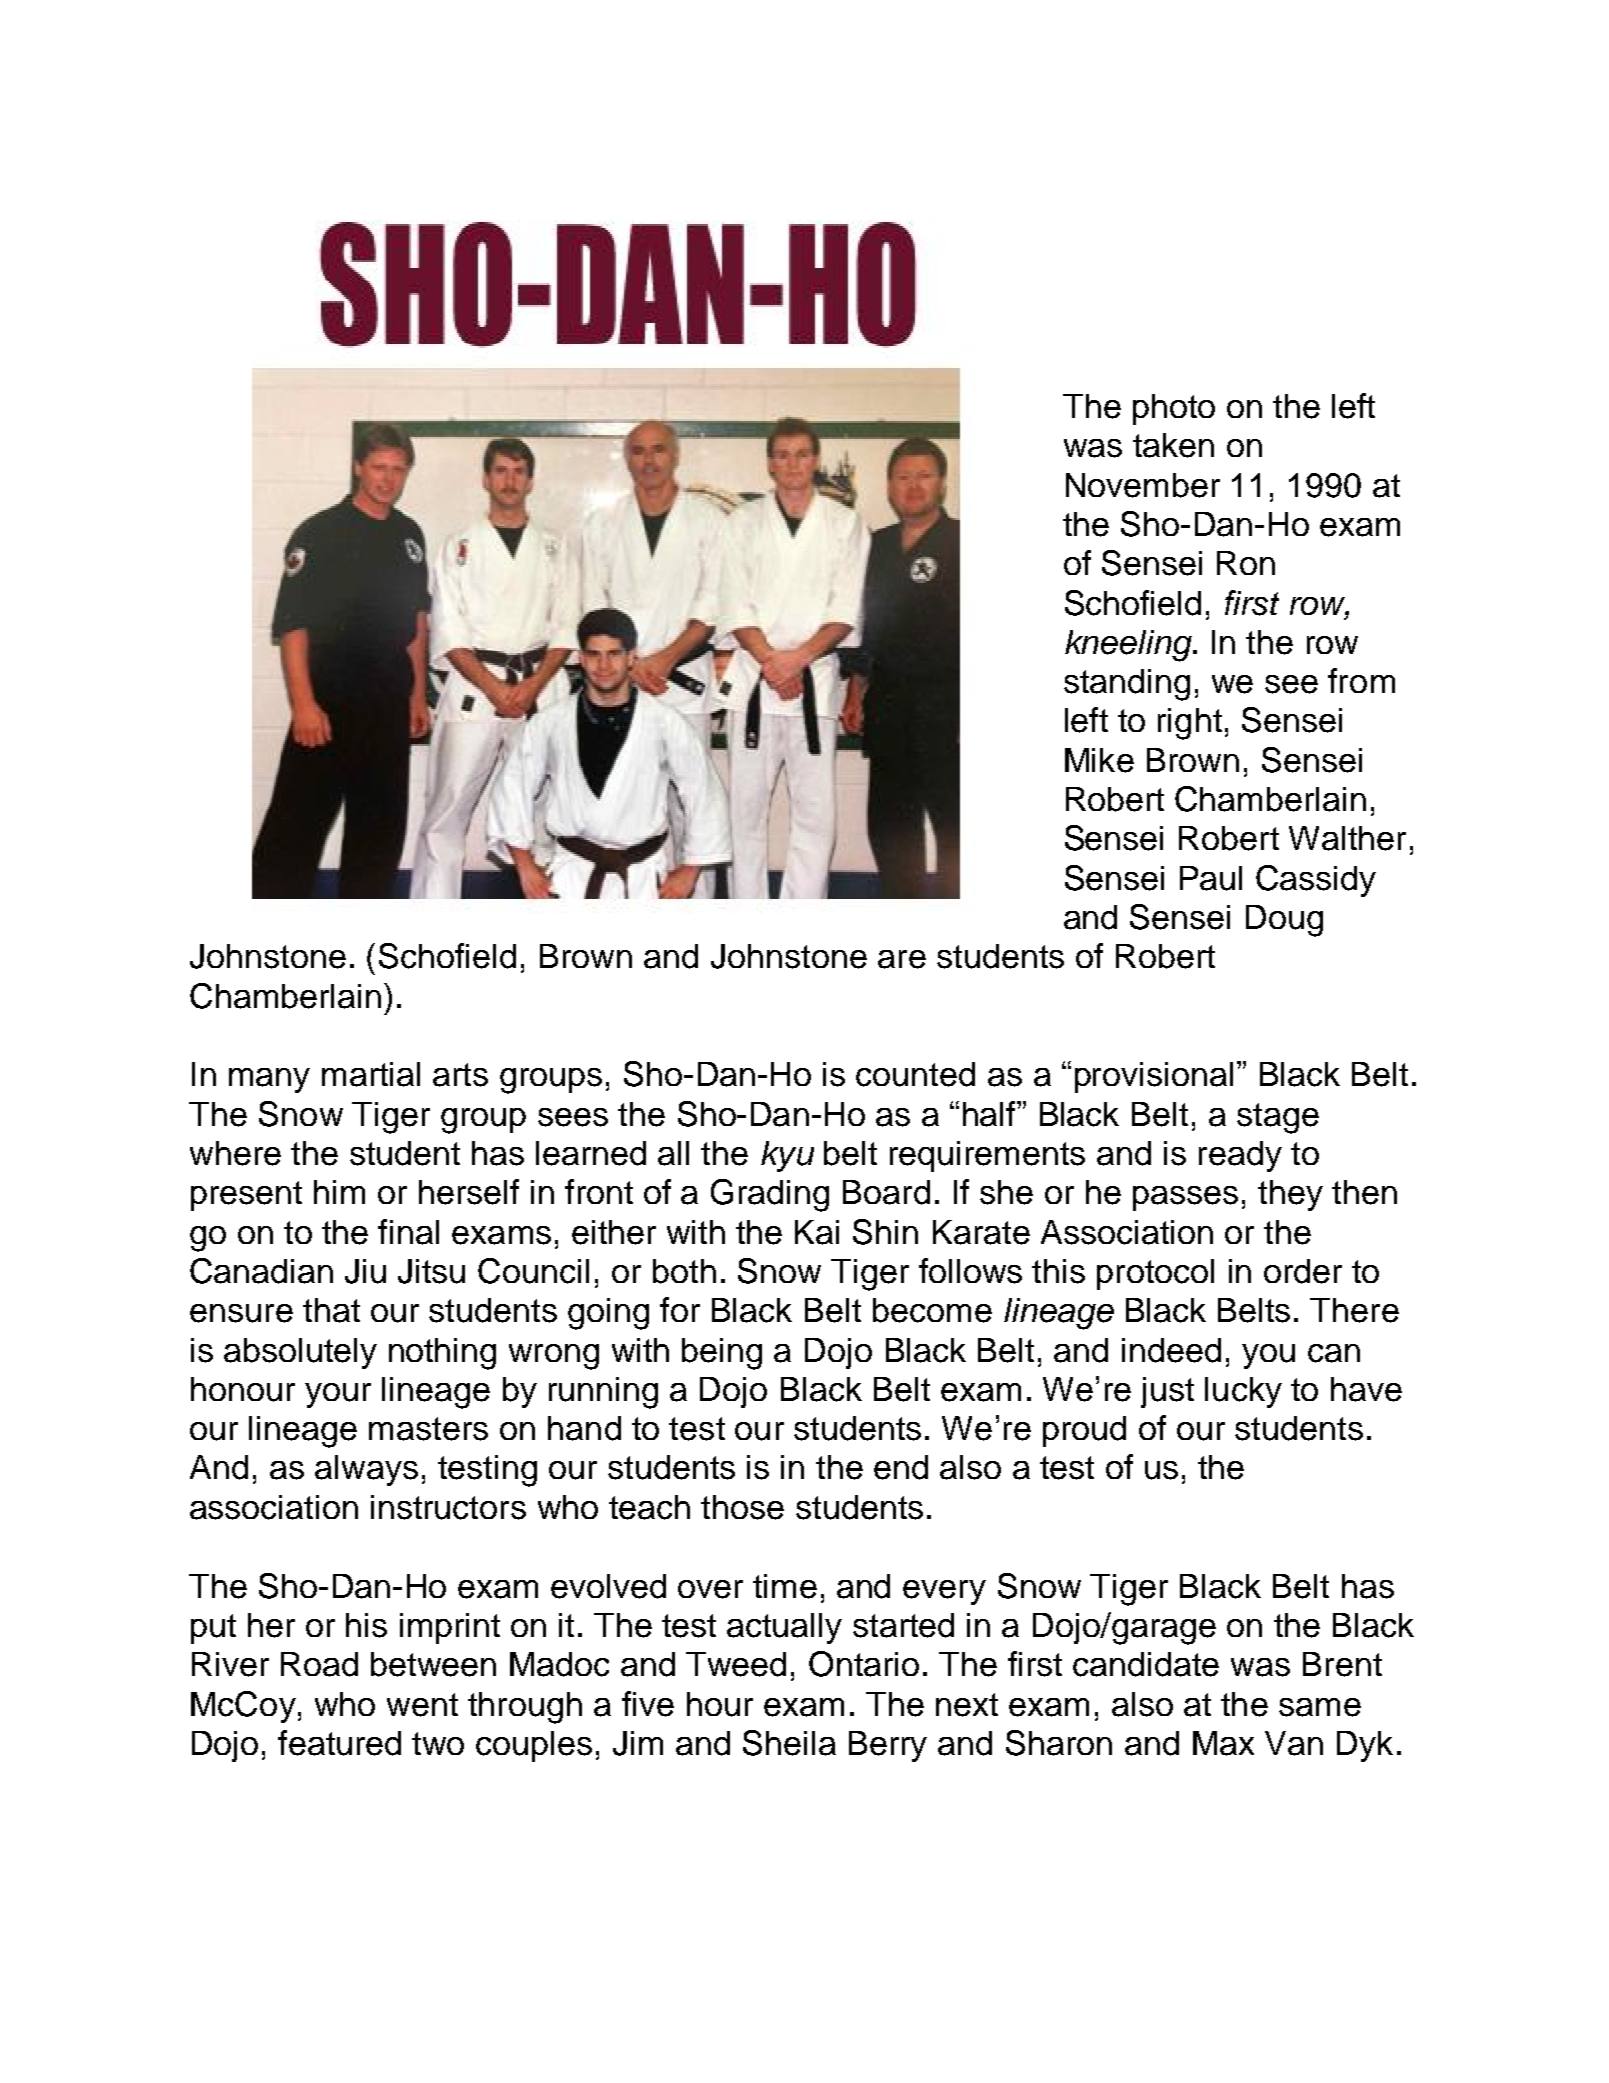 The width and height of the screenshot is (1609, 2083). What do you see at coordinates (902, 959) in the screenshot?
I see `are` at bounding box center [902, 959].
